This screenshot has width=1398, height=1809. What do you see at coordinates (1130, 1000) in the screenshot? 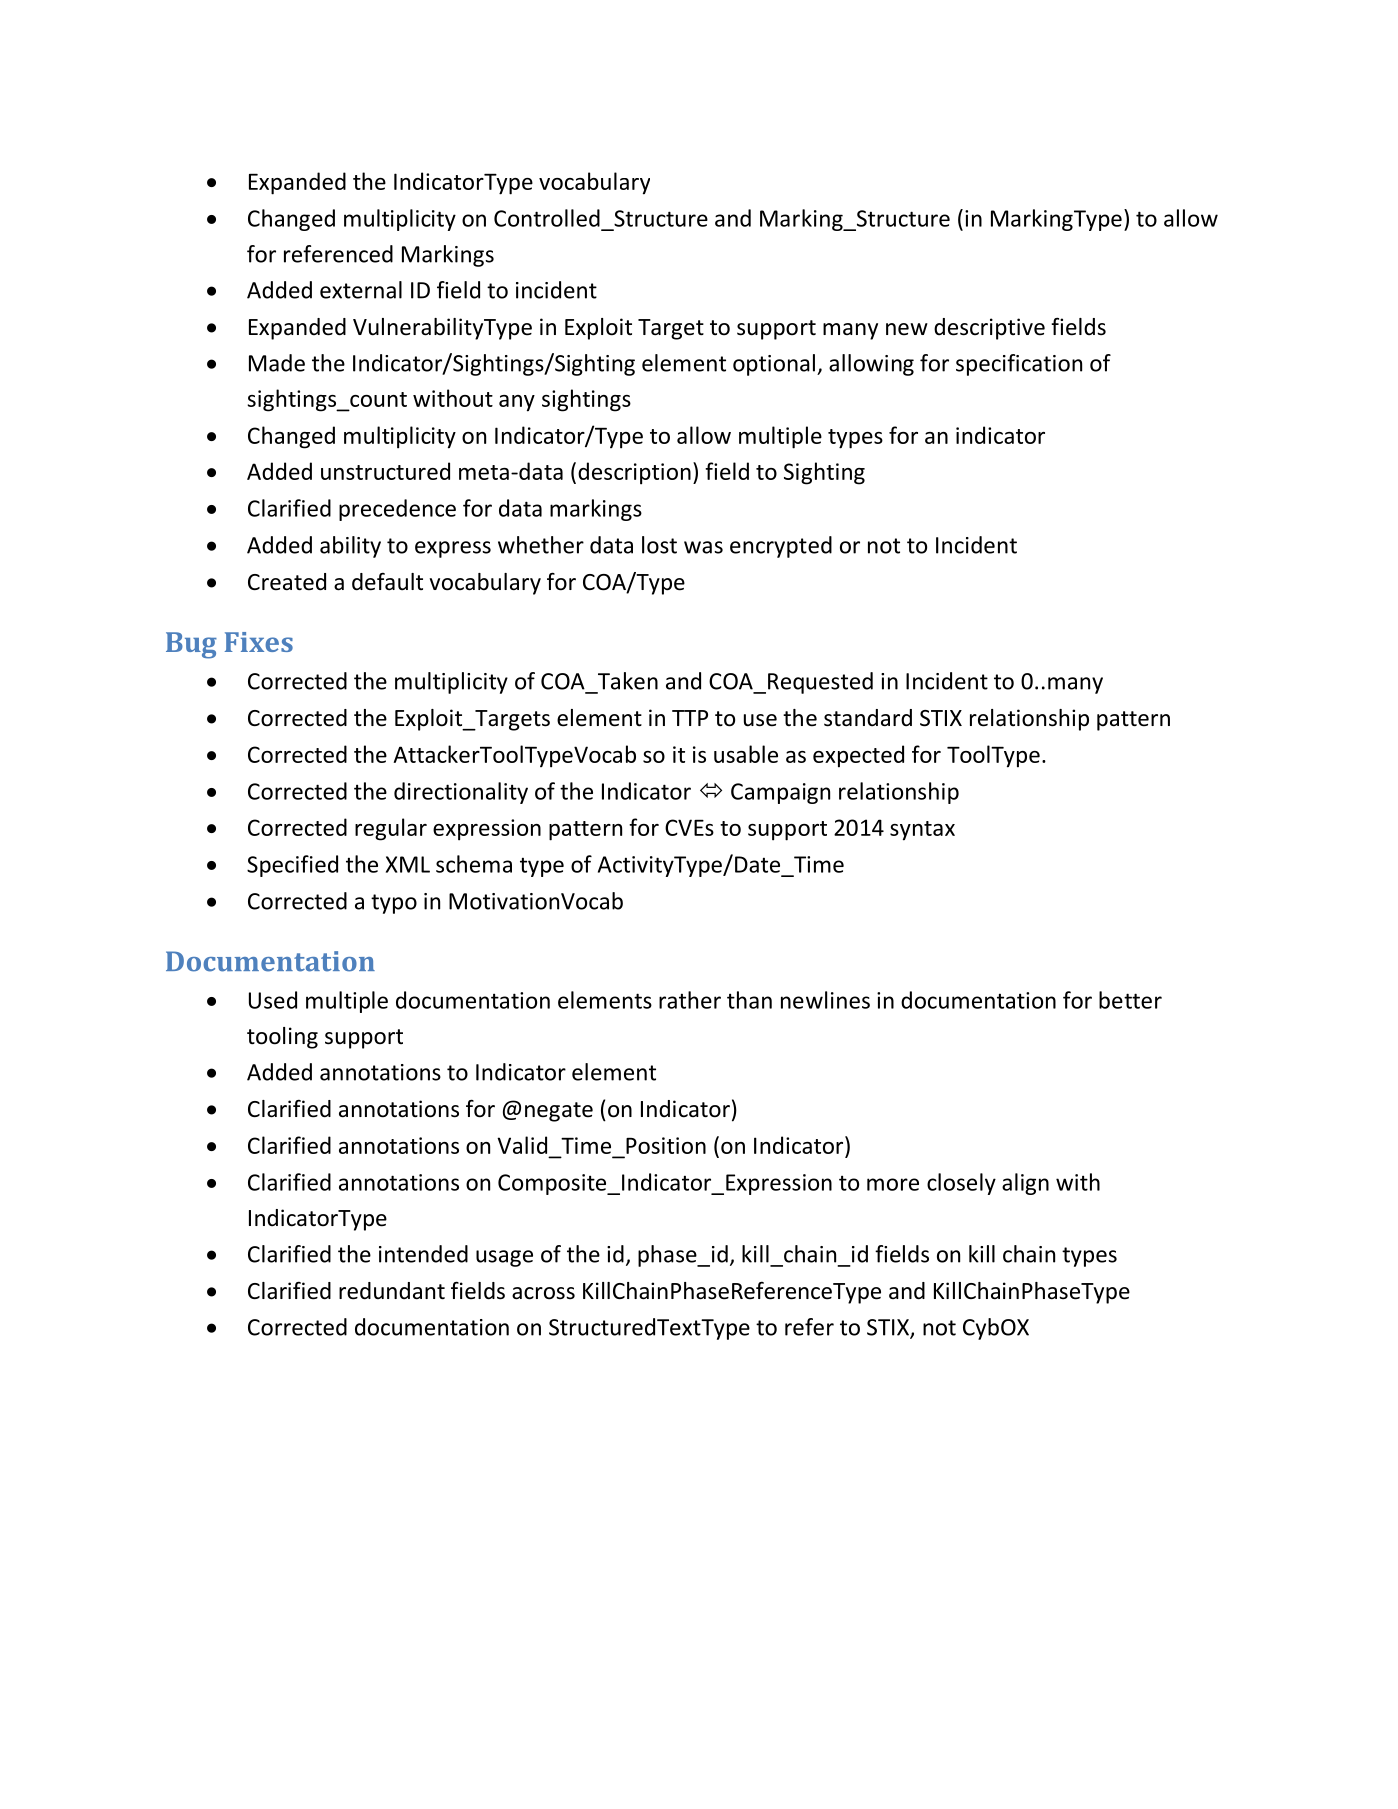
I see `better` at bounding box center [1130, 1000].
